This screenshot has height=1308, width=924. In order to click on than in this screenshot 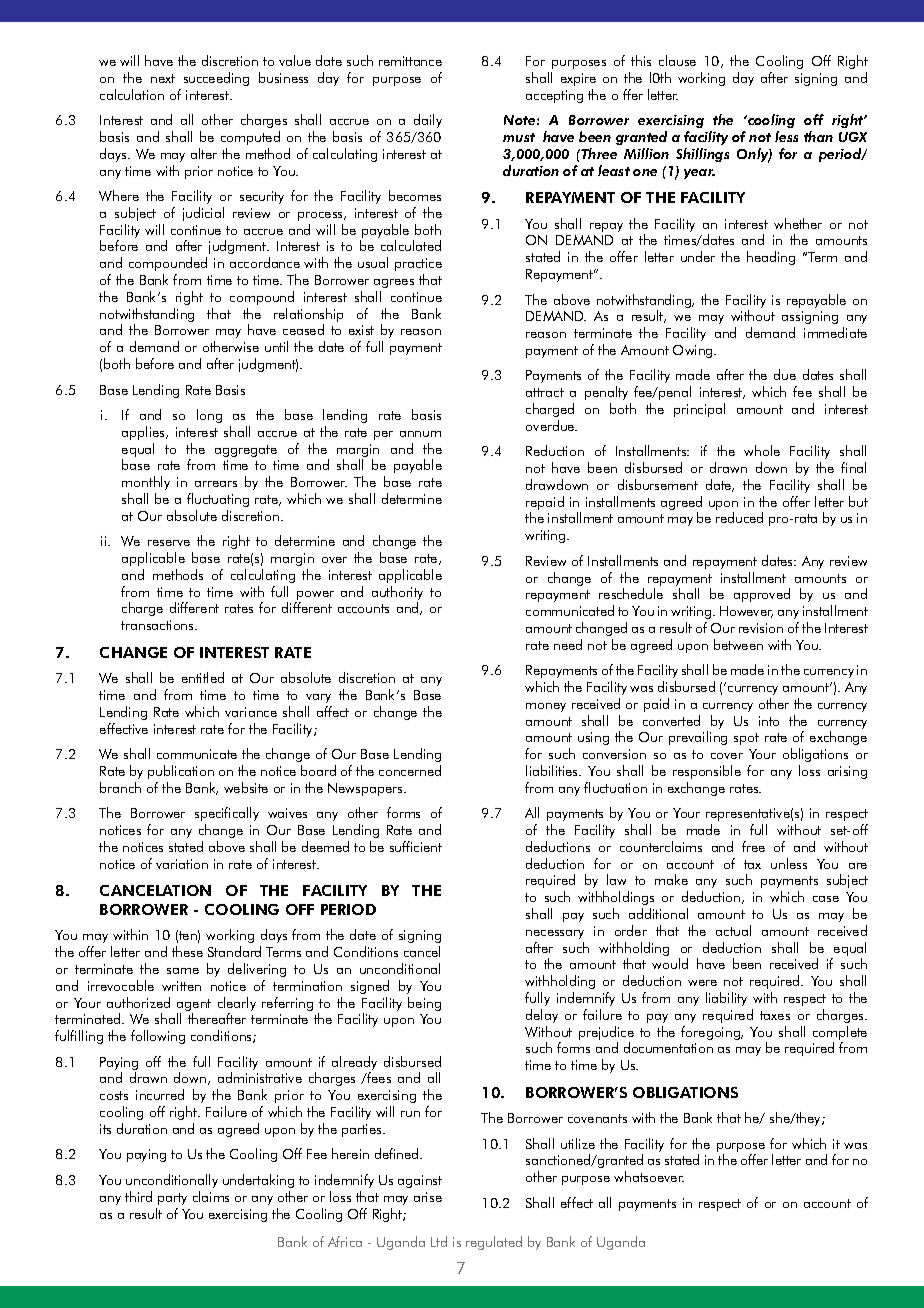, I will do `click(818, 136)`.
